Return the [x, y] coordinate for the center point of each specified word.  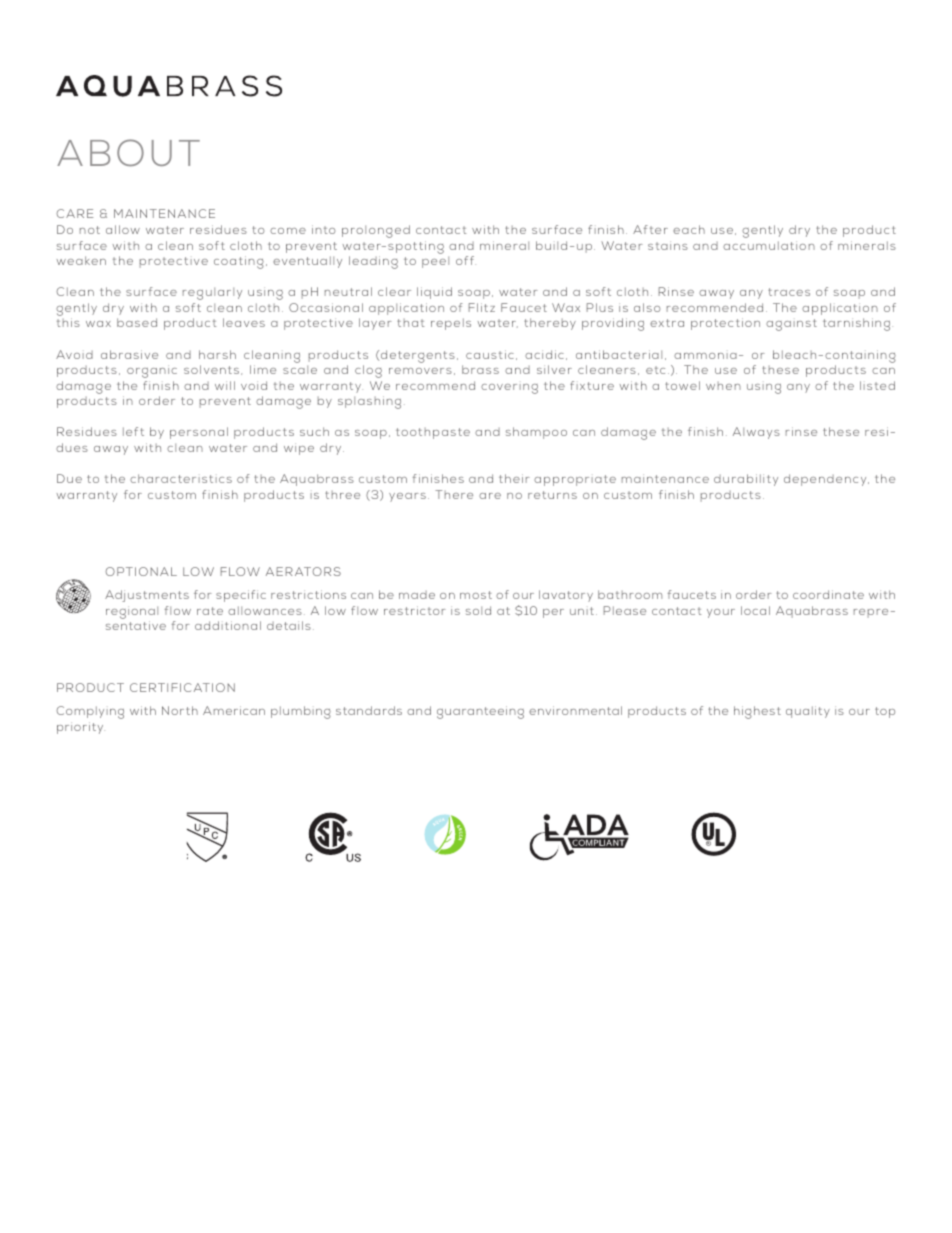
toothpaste [433, 433]
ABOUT [128, 152]
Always [756, 433]
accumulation [769, 245]
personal [199, 433]
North [180, 710]
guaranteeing [480, 712]
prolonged [376, 231]
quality [808, 712]
